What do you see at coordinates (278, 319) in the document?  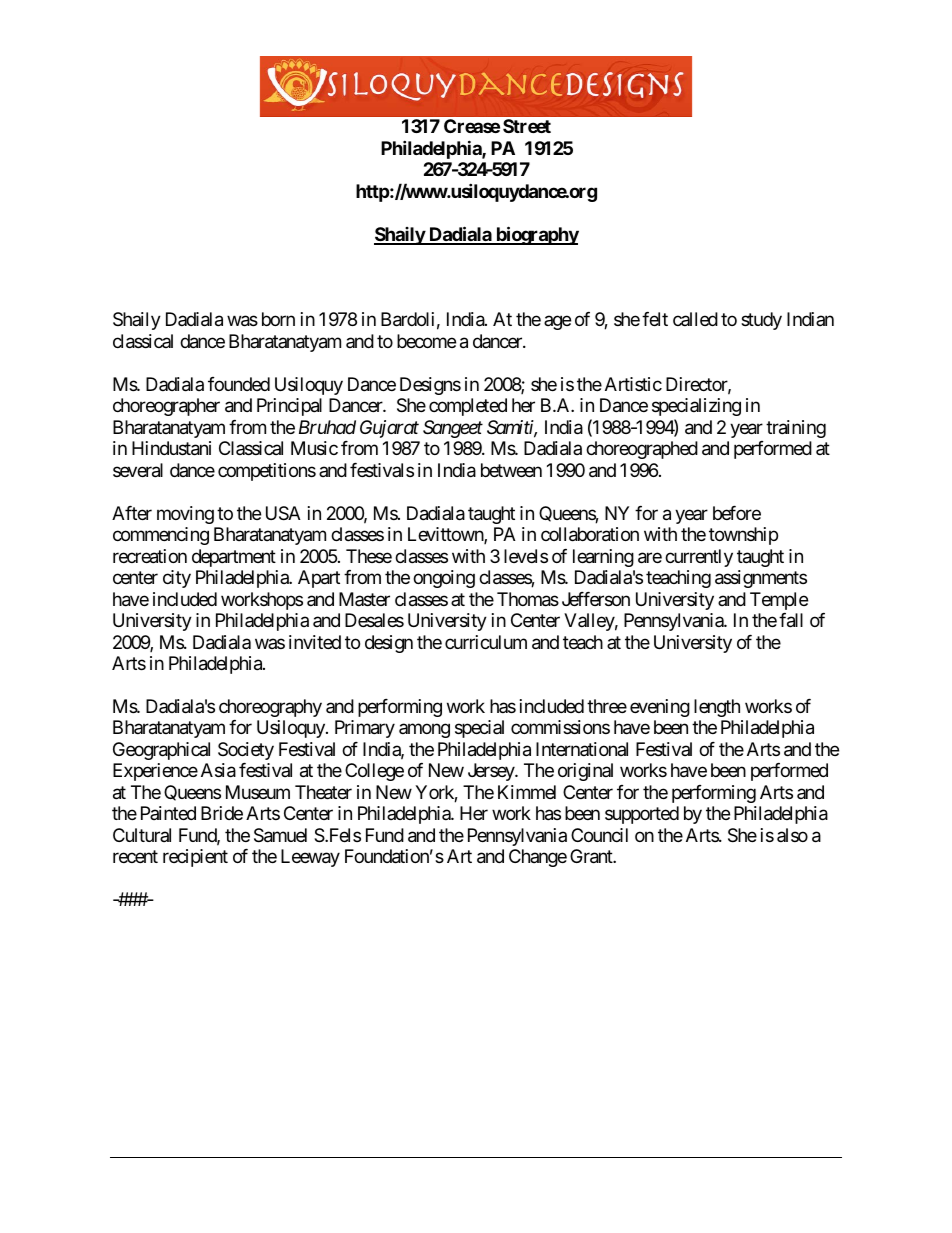 I see `born` at bounding box center [278, 319].
